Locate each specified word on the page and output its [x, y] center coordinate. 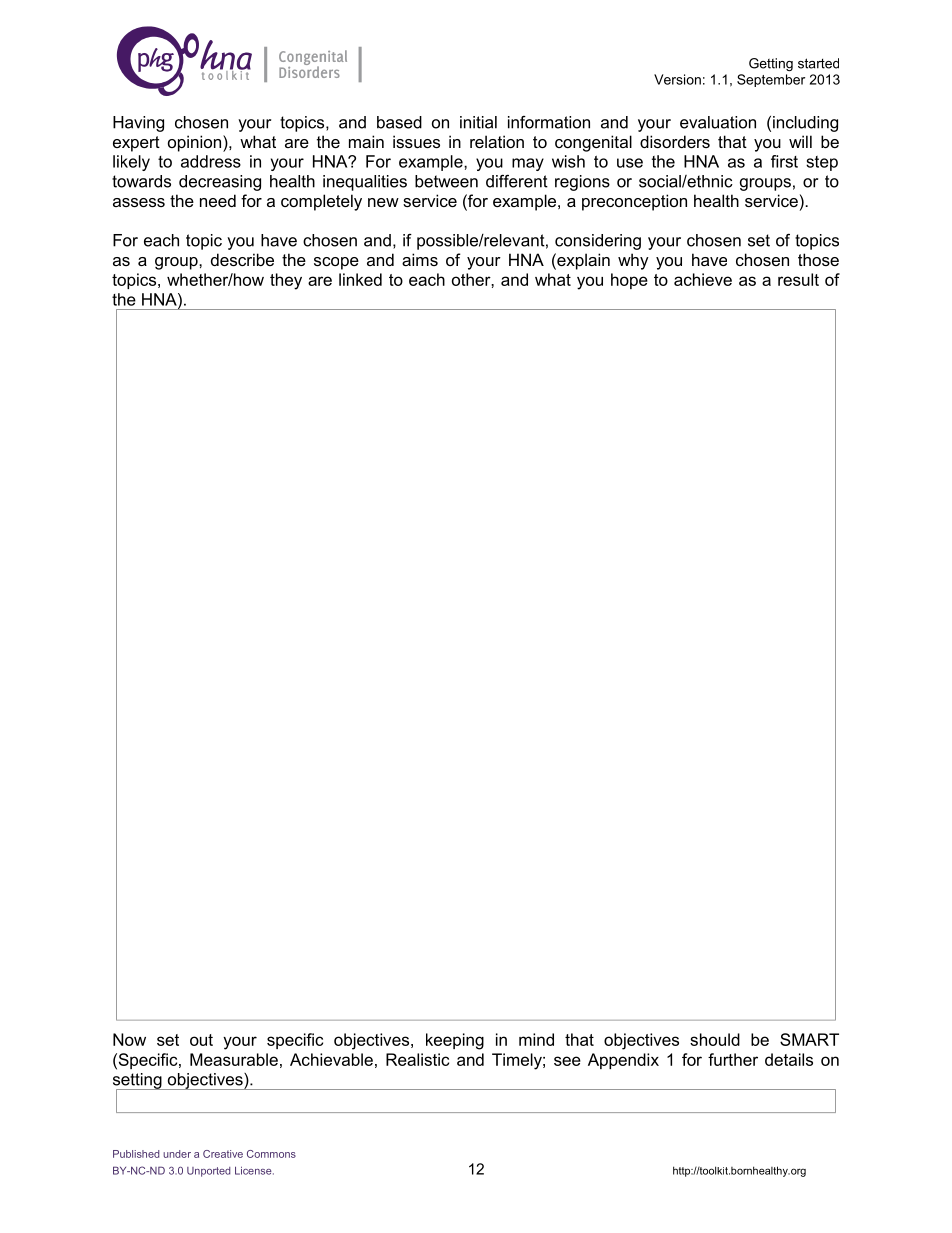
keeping [455, 1041]
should [715, 1039]
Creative [223, 1154]
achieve [703, 279]
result [798, 279]
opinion [196, 143]
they [286, 281]
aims [420, 259]
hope [629, 281]
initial [478, 122]
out [201, 1040]
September [771, 80]
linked [360, 279]
